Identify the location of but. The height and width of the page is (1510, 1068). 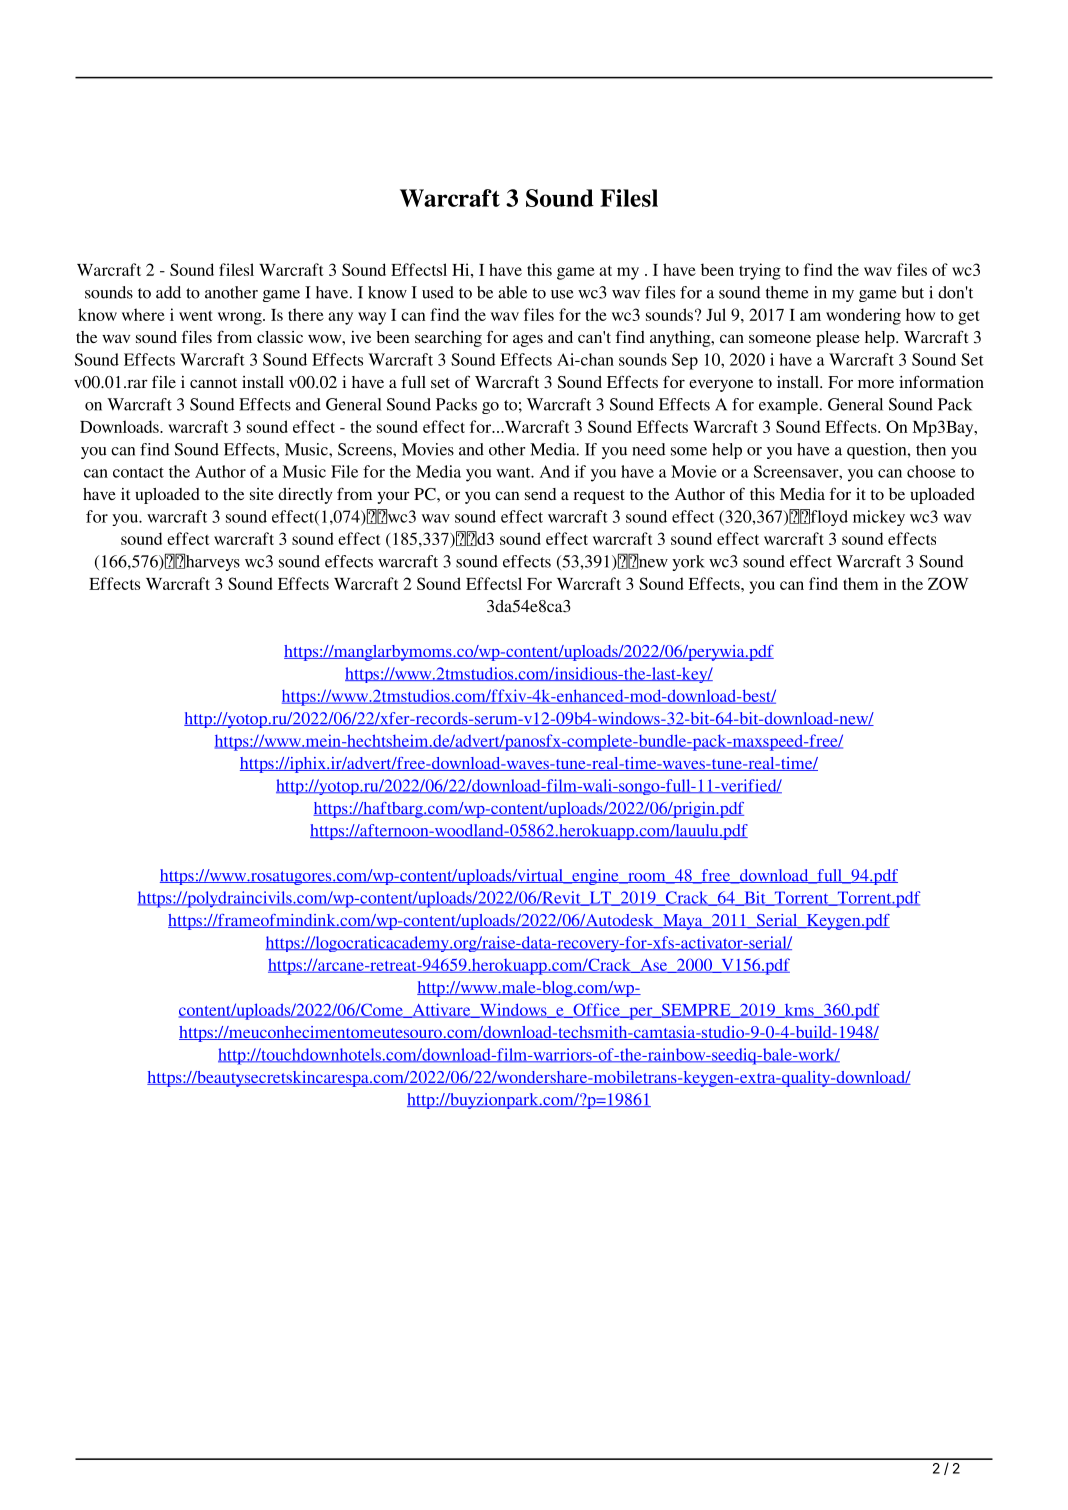
(913, 292).
